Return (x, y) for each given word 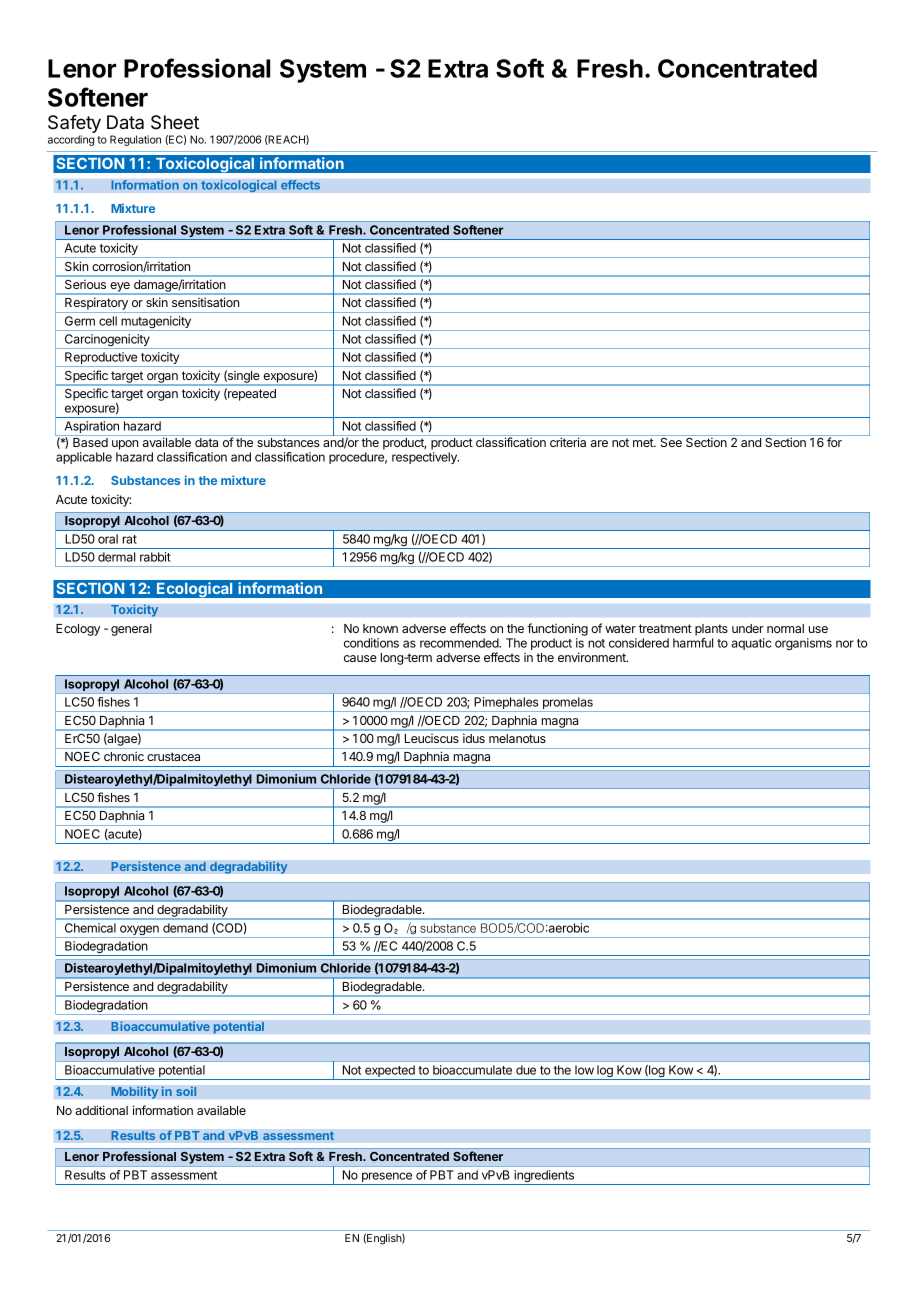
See (671, 442)
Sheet (175, 122)
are (599, 443)
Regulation (135, 140)
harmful (693, 643)
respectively (425, 458)
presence (386, 1178)
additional (101, 1110)
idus (474, 738)
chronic (124, 756)
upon (125, 445)
